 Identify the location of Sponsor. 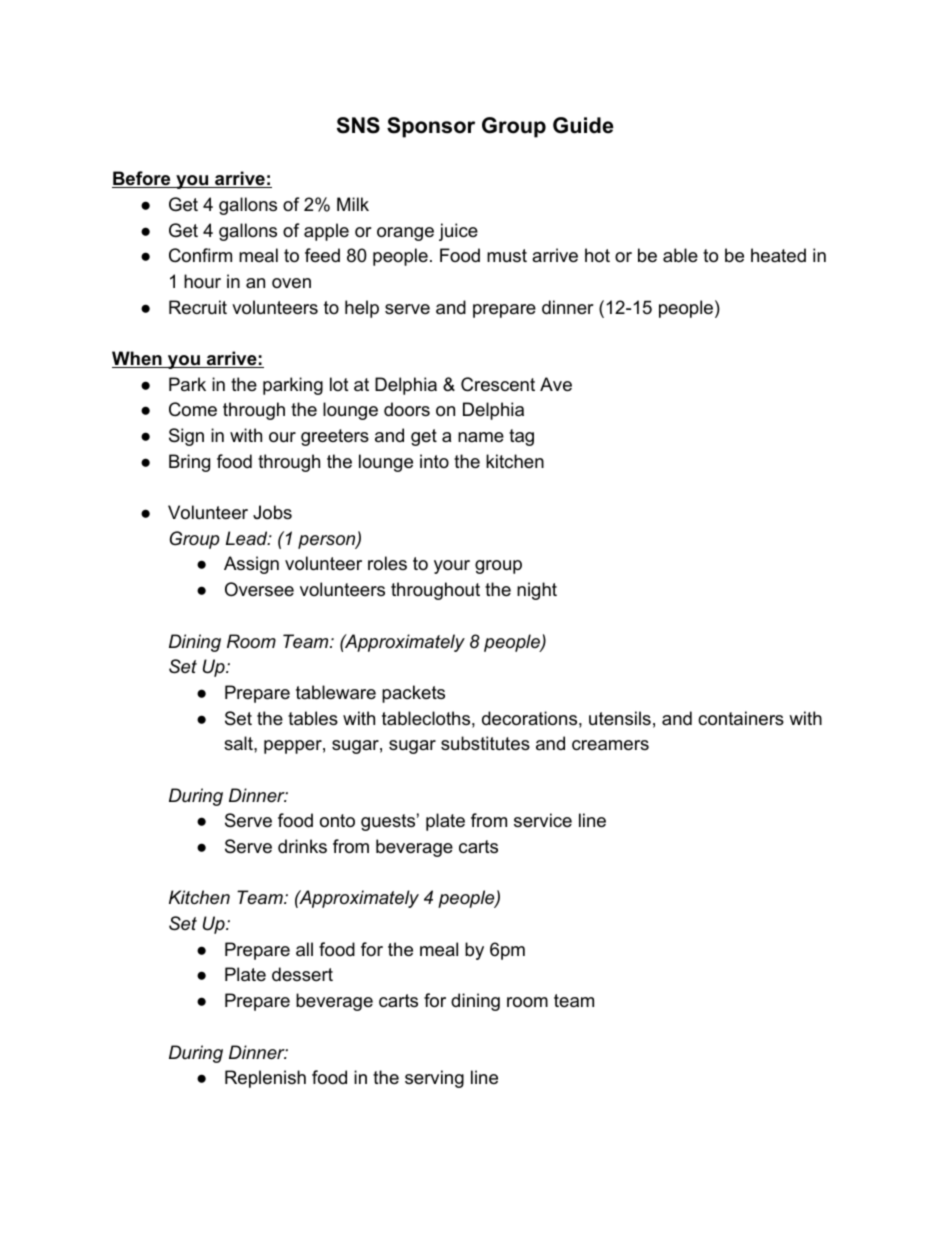
(431, 127).
